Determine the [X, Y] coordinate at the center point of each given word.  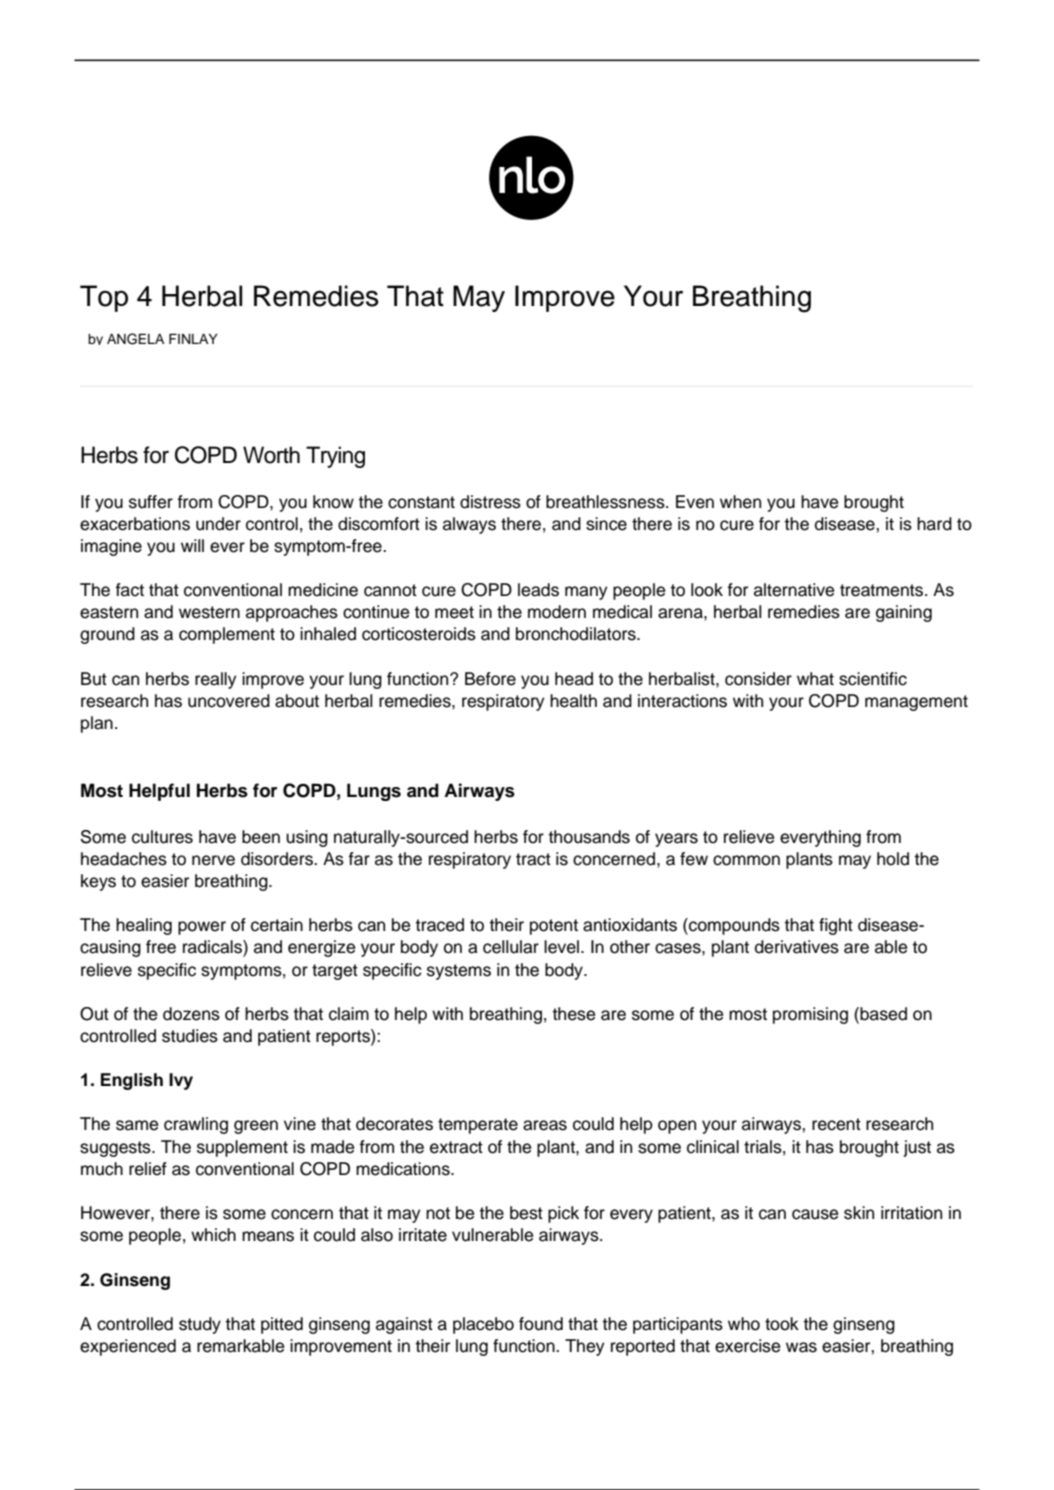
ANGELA [136, 339]
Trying [335, 457]
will [192, 545]
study [200, 1325]
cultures [162, 837]
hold [893, 859]
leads [538, 590]
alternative [794, 590]
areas [545, 1125]
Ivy [181, 1081]
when [740, 502]
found [541, 1324]
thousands [589, 837]
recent [836, 1124]
